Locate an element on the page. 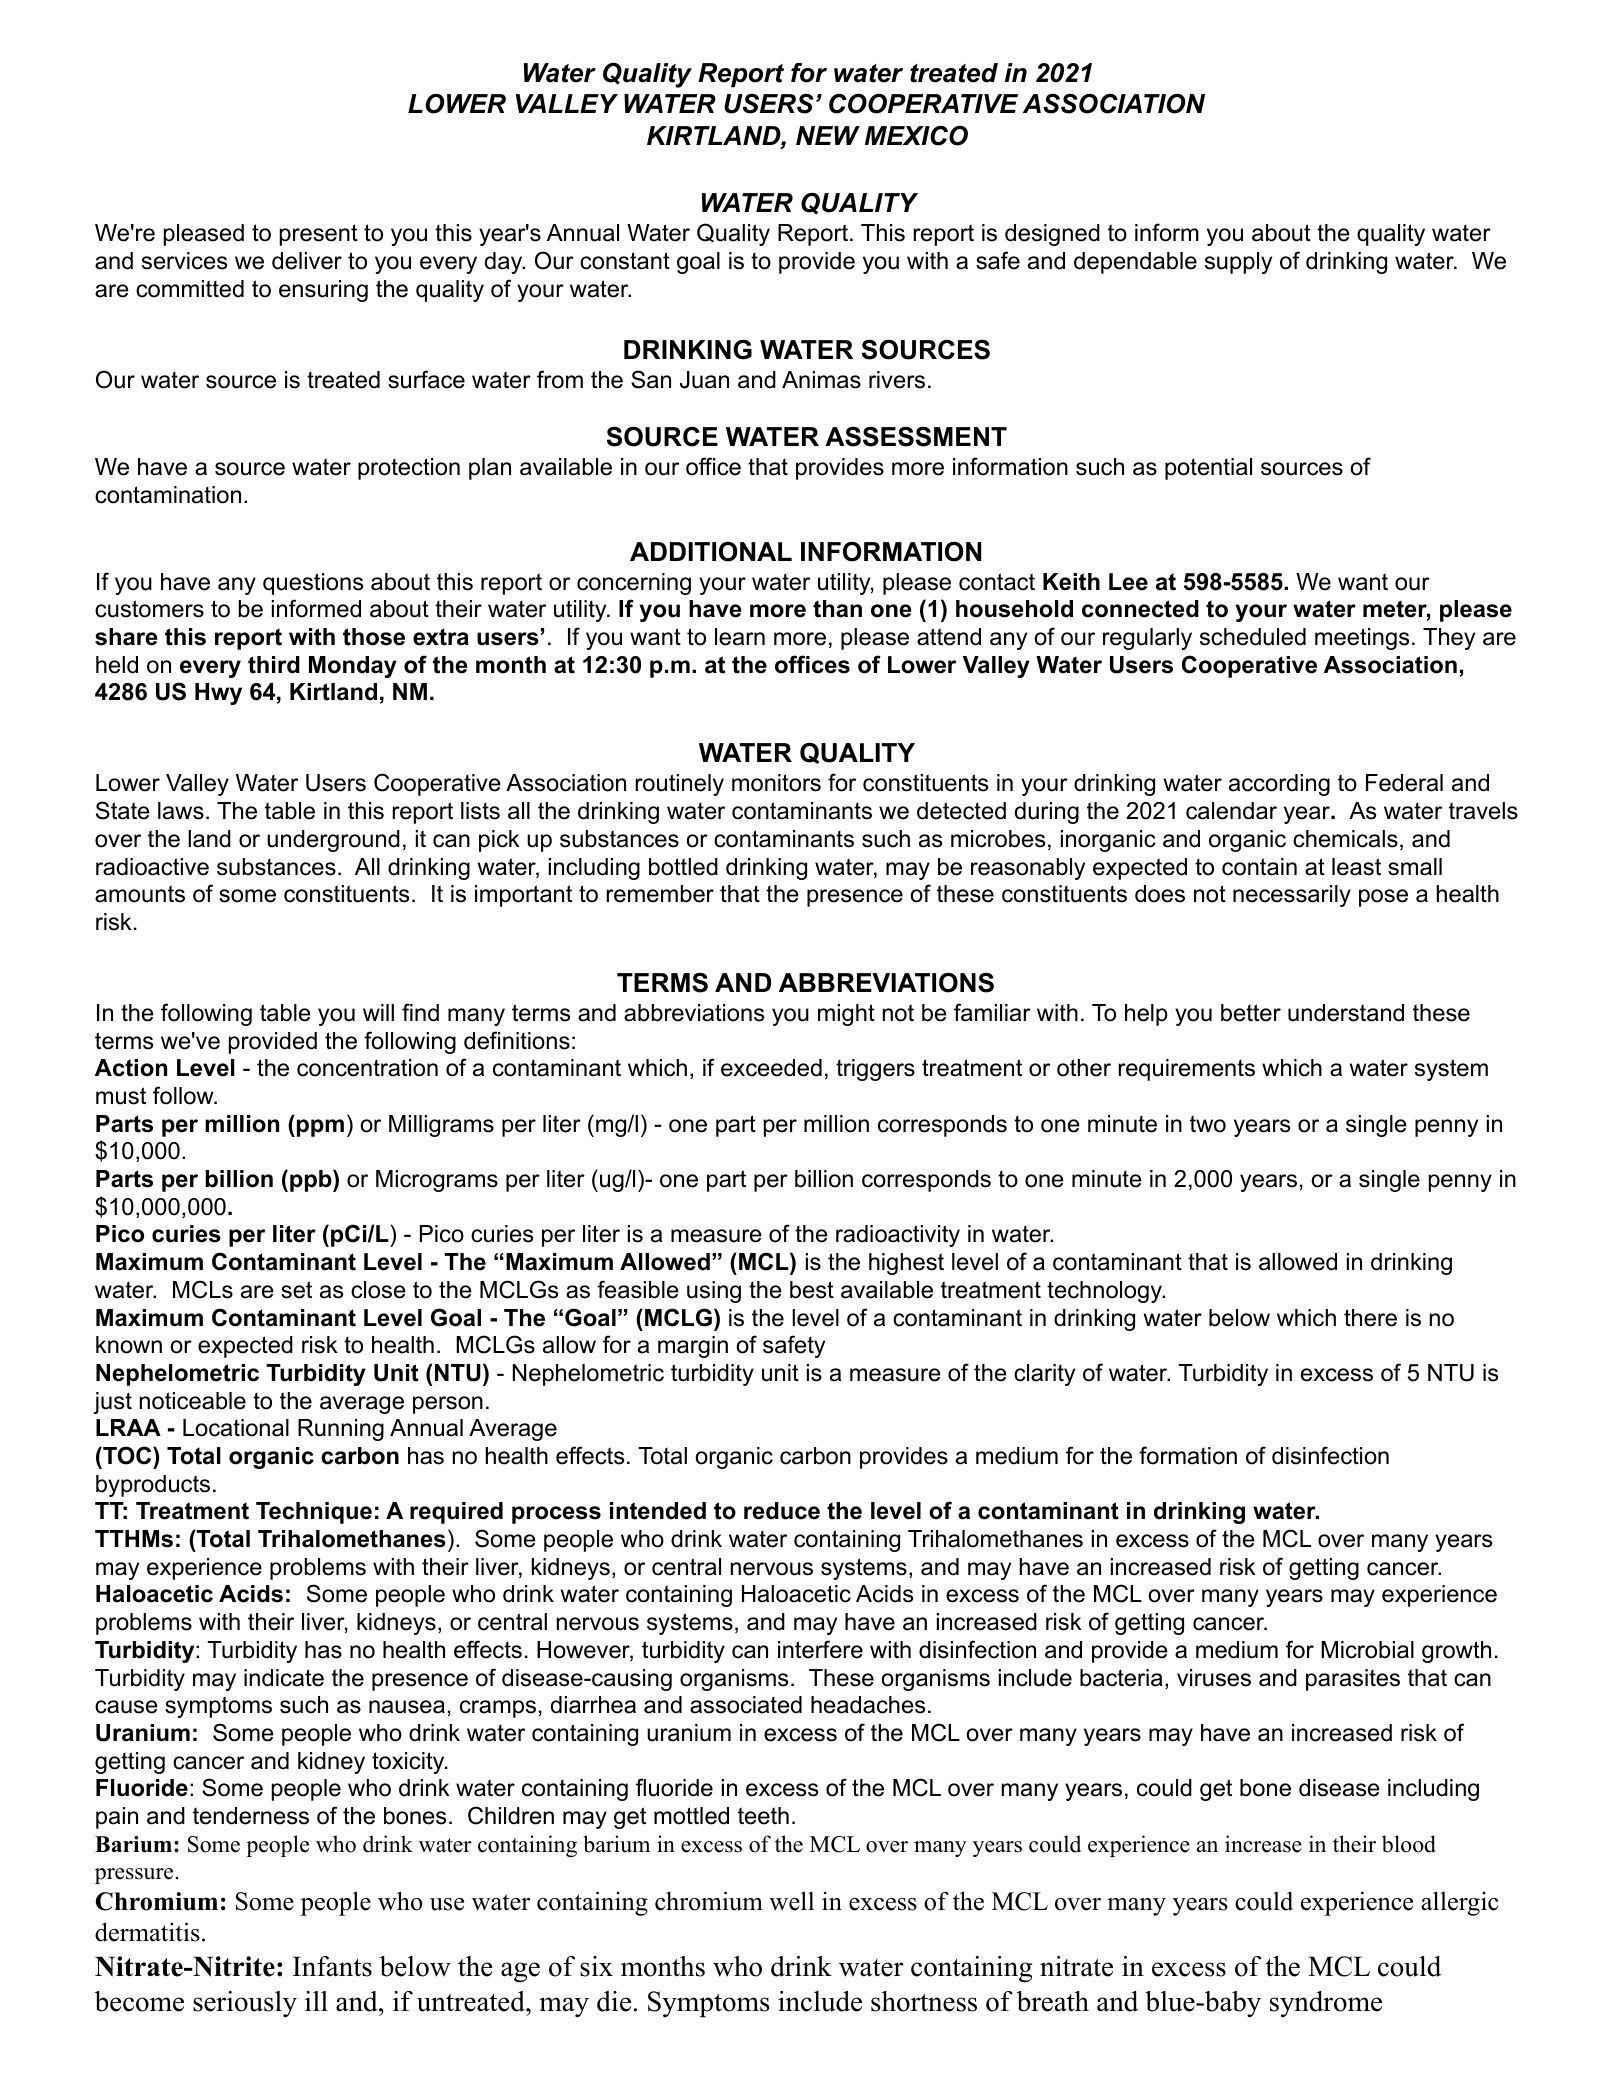 The width and height of the image is (1614, 2089). learn is located at coordinates (740, 637).
